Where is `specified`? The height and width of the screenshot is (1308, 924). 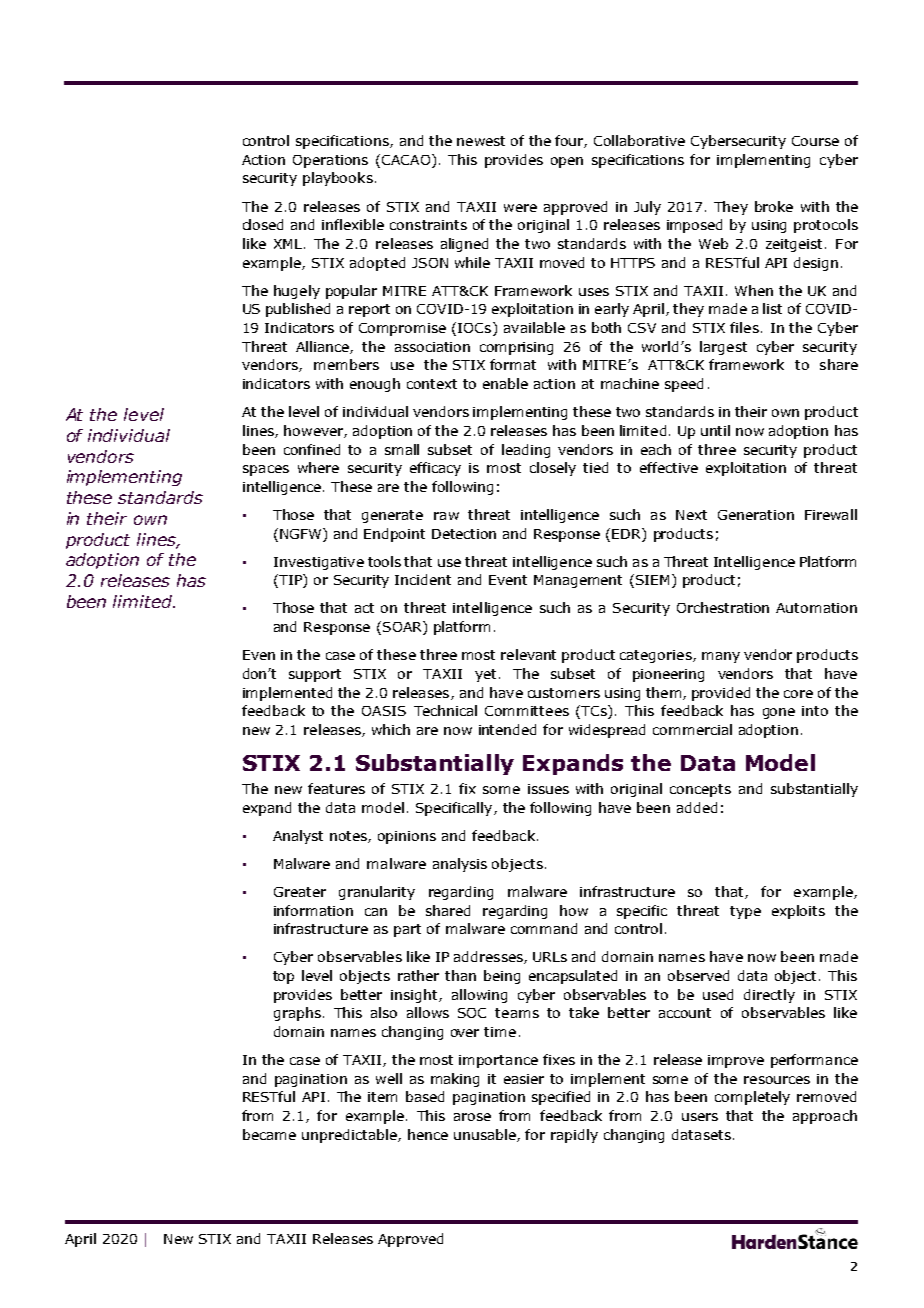 specified is located at coordinates (561, 1098).
